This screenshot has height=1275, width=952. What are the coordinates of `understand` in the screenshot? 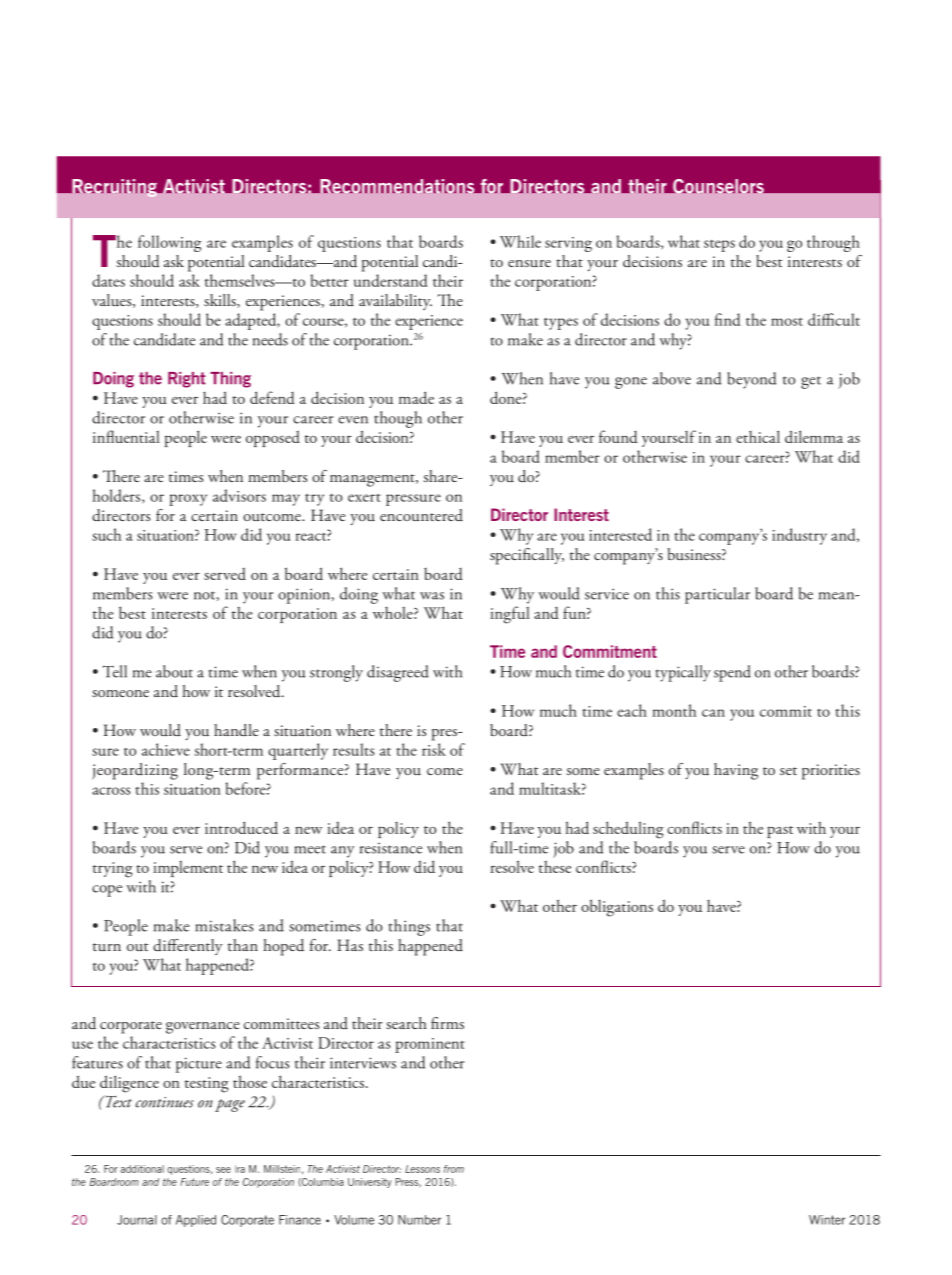 It's located at (391, 280).
